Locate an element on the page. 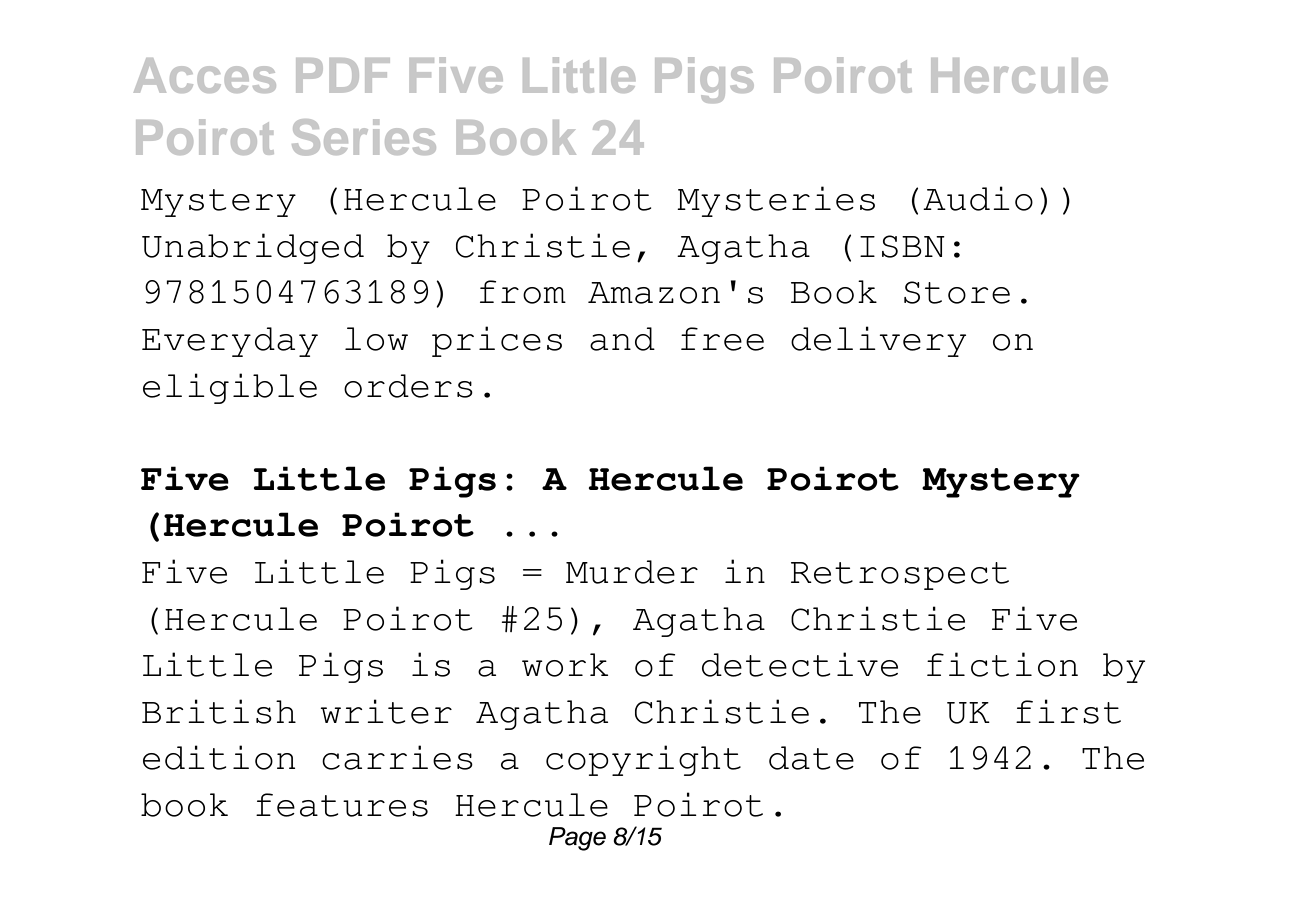 The image size is (1303, 924). eligible is located at coordinates (230, 388).
